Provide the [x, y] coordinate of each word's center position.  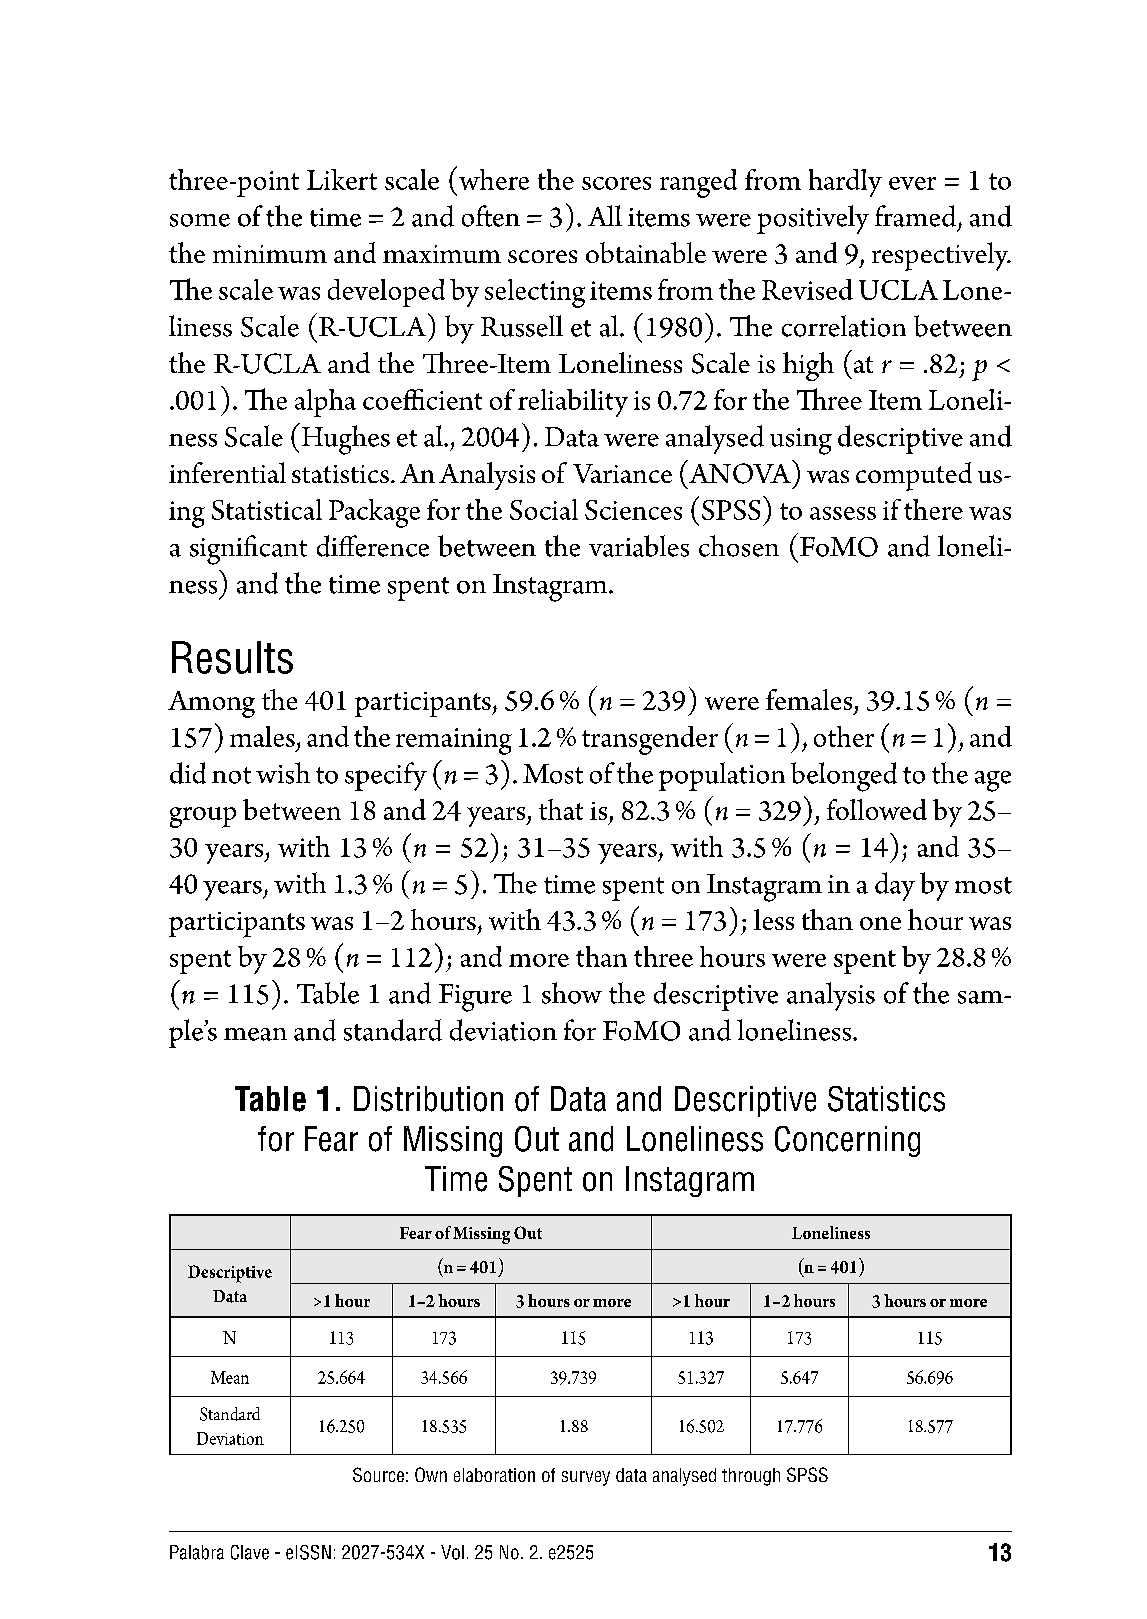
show [572, 993]
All [605, 215]
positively [813, 219]
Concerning [847, 1141]
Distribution [428, 1099]
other [844, 736]
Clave [250, 1552]
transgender [650, 740]
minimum [270, 254]
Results [232, 657]
